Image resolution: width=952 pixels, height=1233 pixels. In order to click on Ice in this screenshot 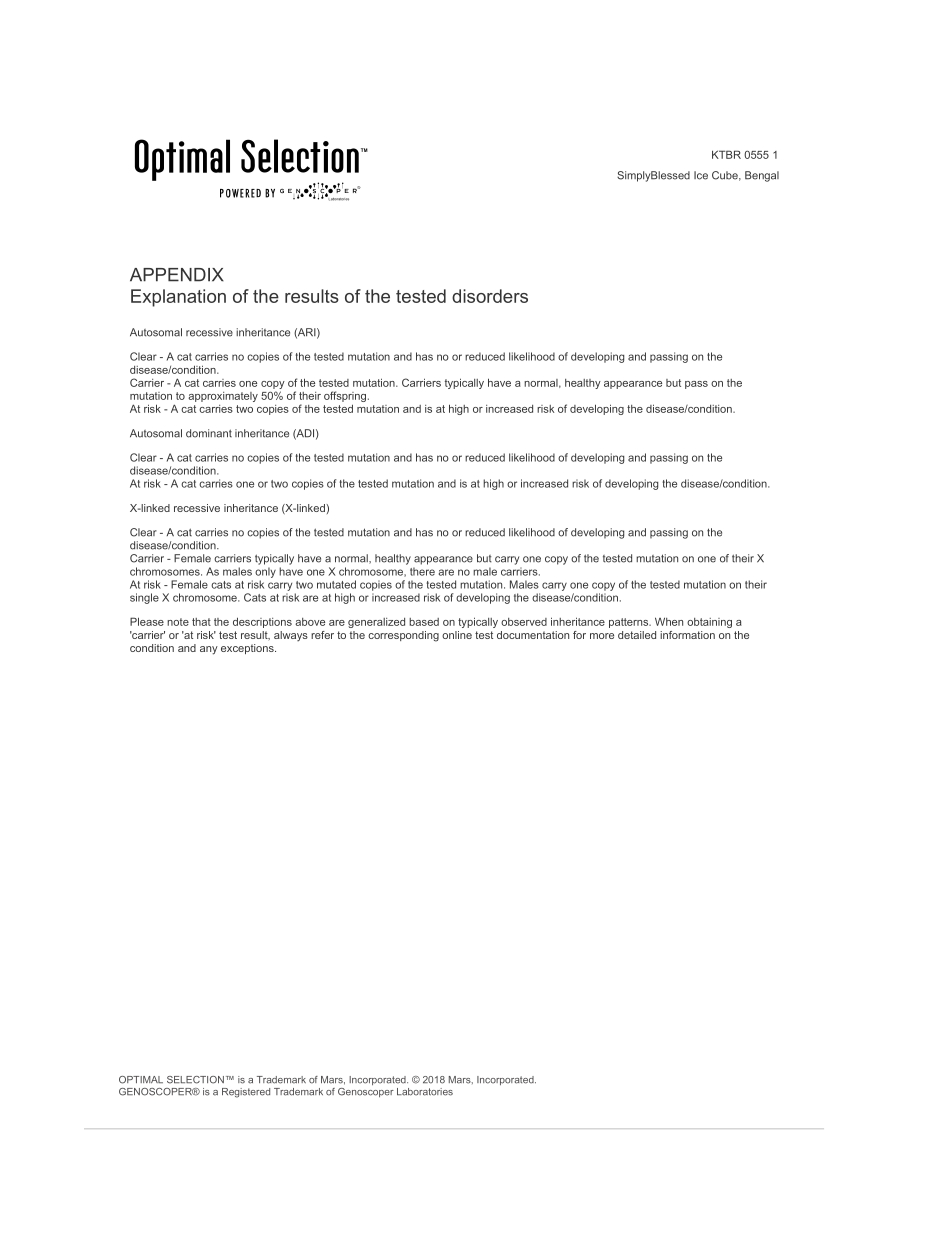, I will do `click(701, 175)`.
